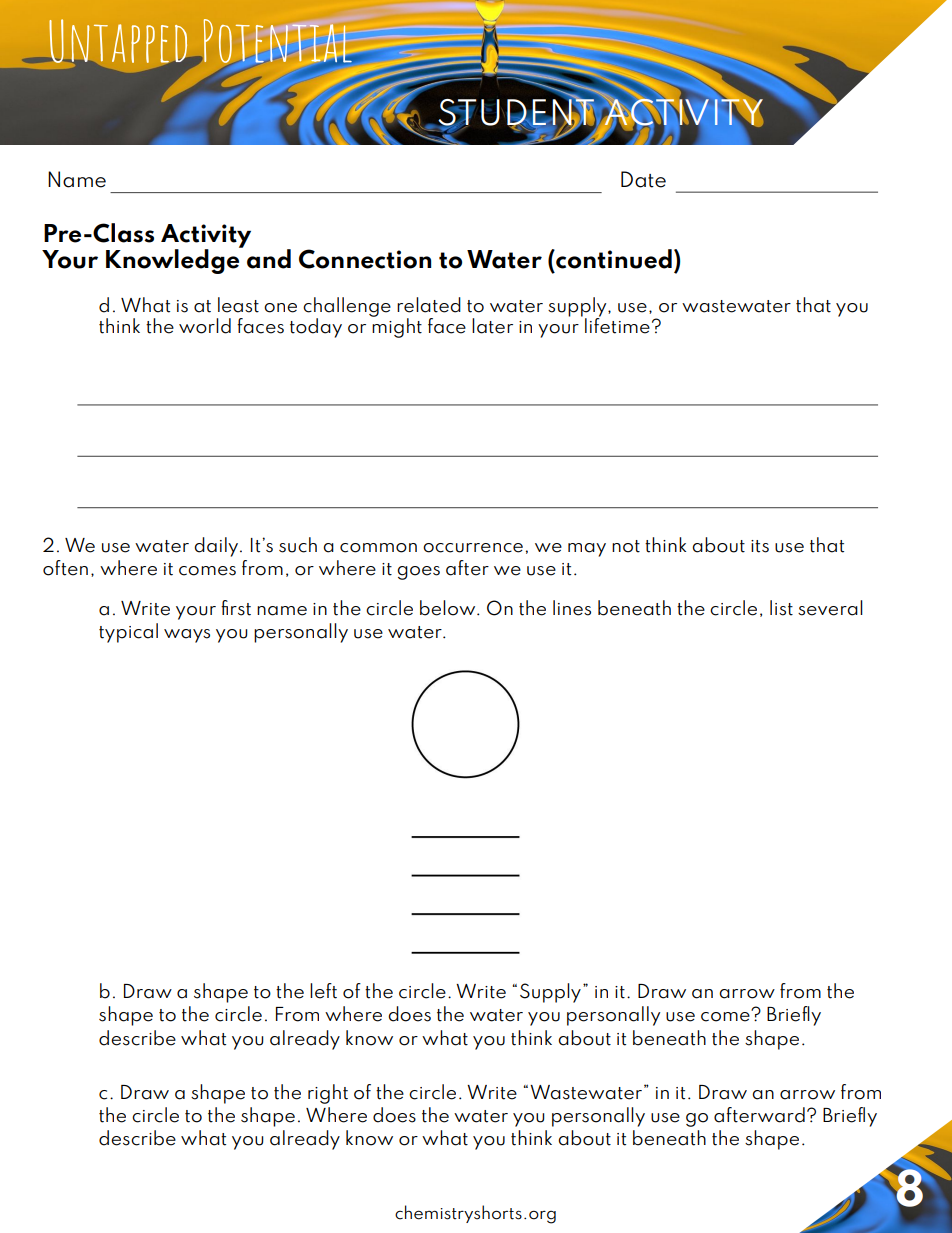  Describe the element at coordinates (781, 608) in the page. I see `list` at that location.
